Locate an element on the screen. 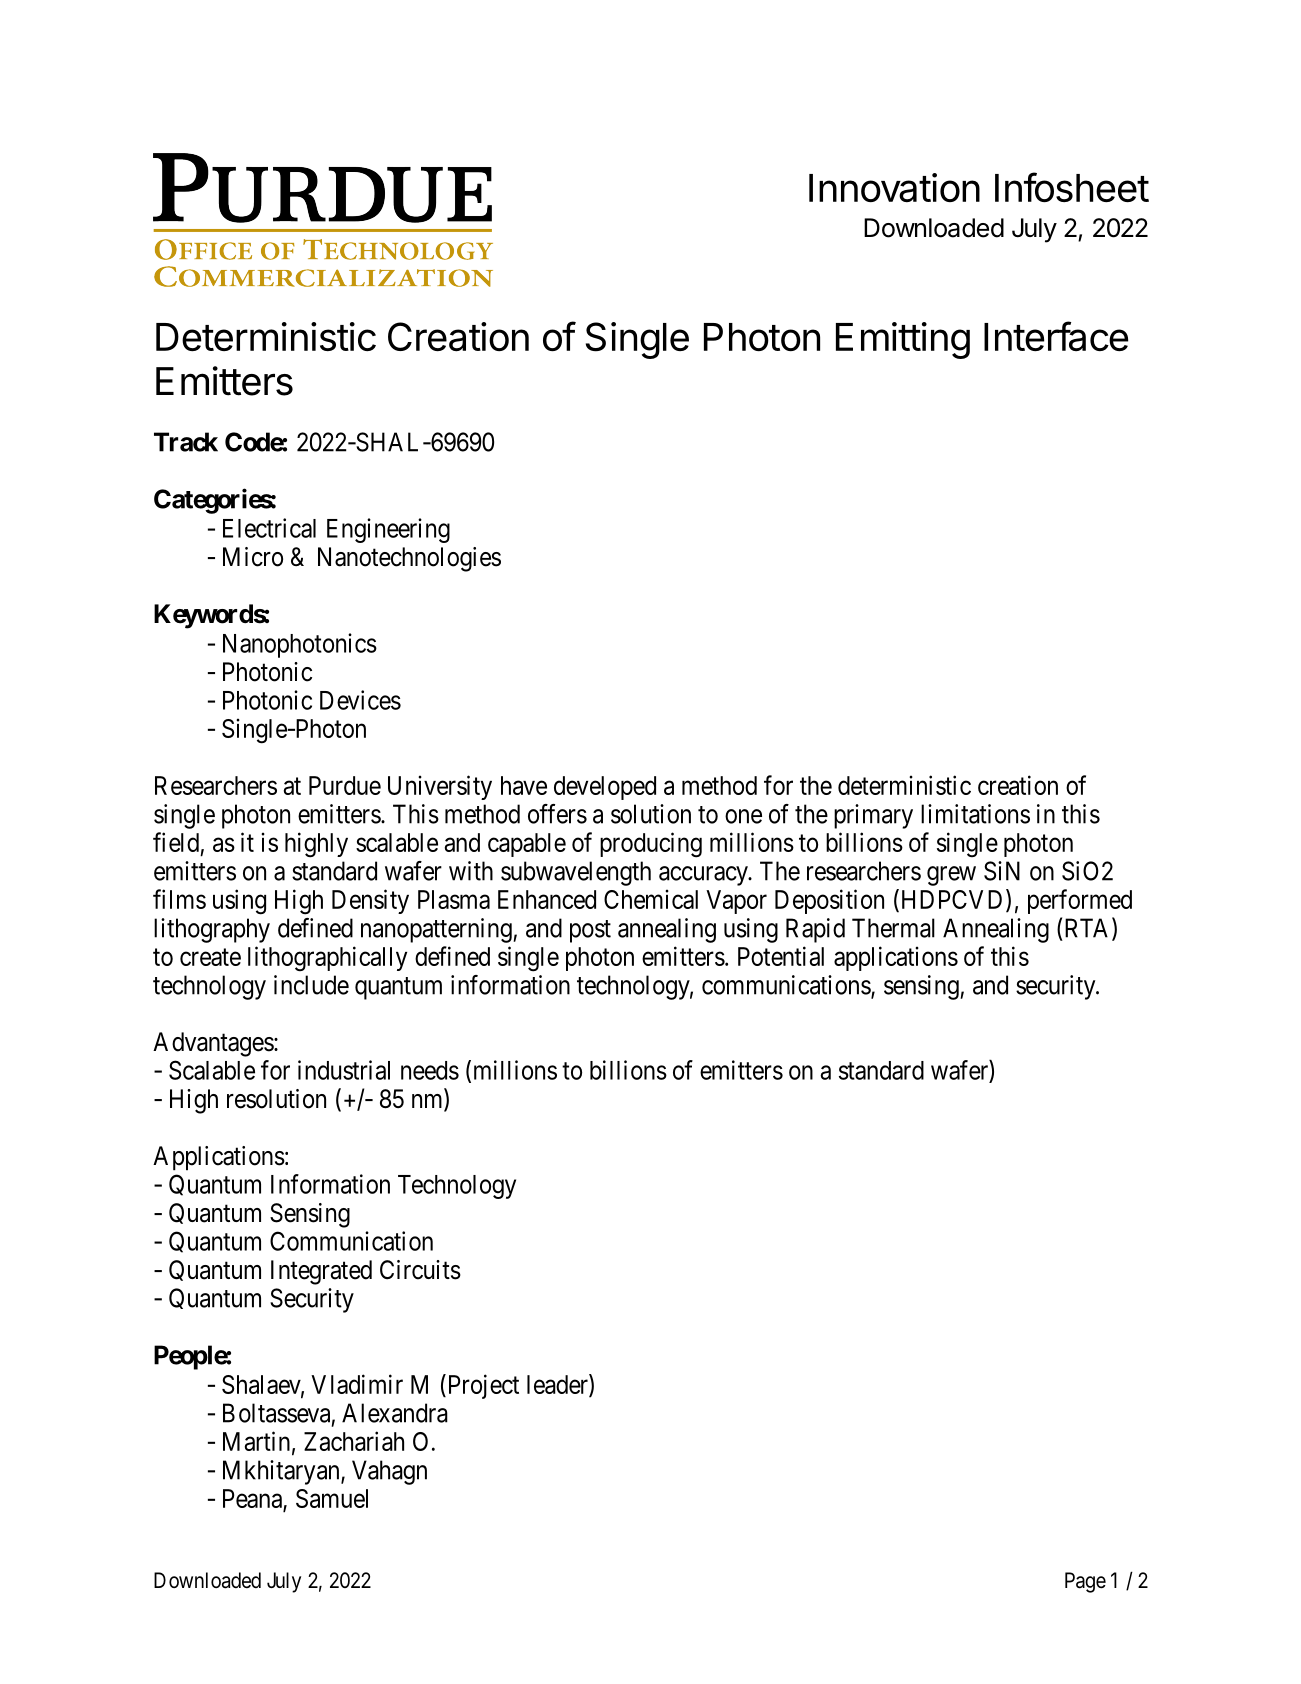 This screenshot has width=1301, height=1684. Thermal is located at coordinates (893, 928).
